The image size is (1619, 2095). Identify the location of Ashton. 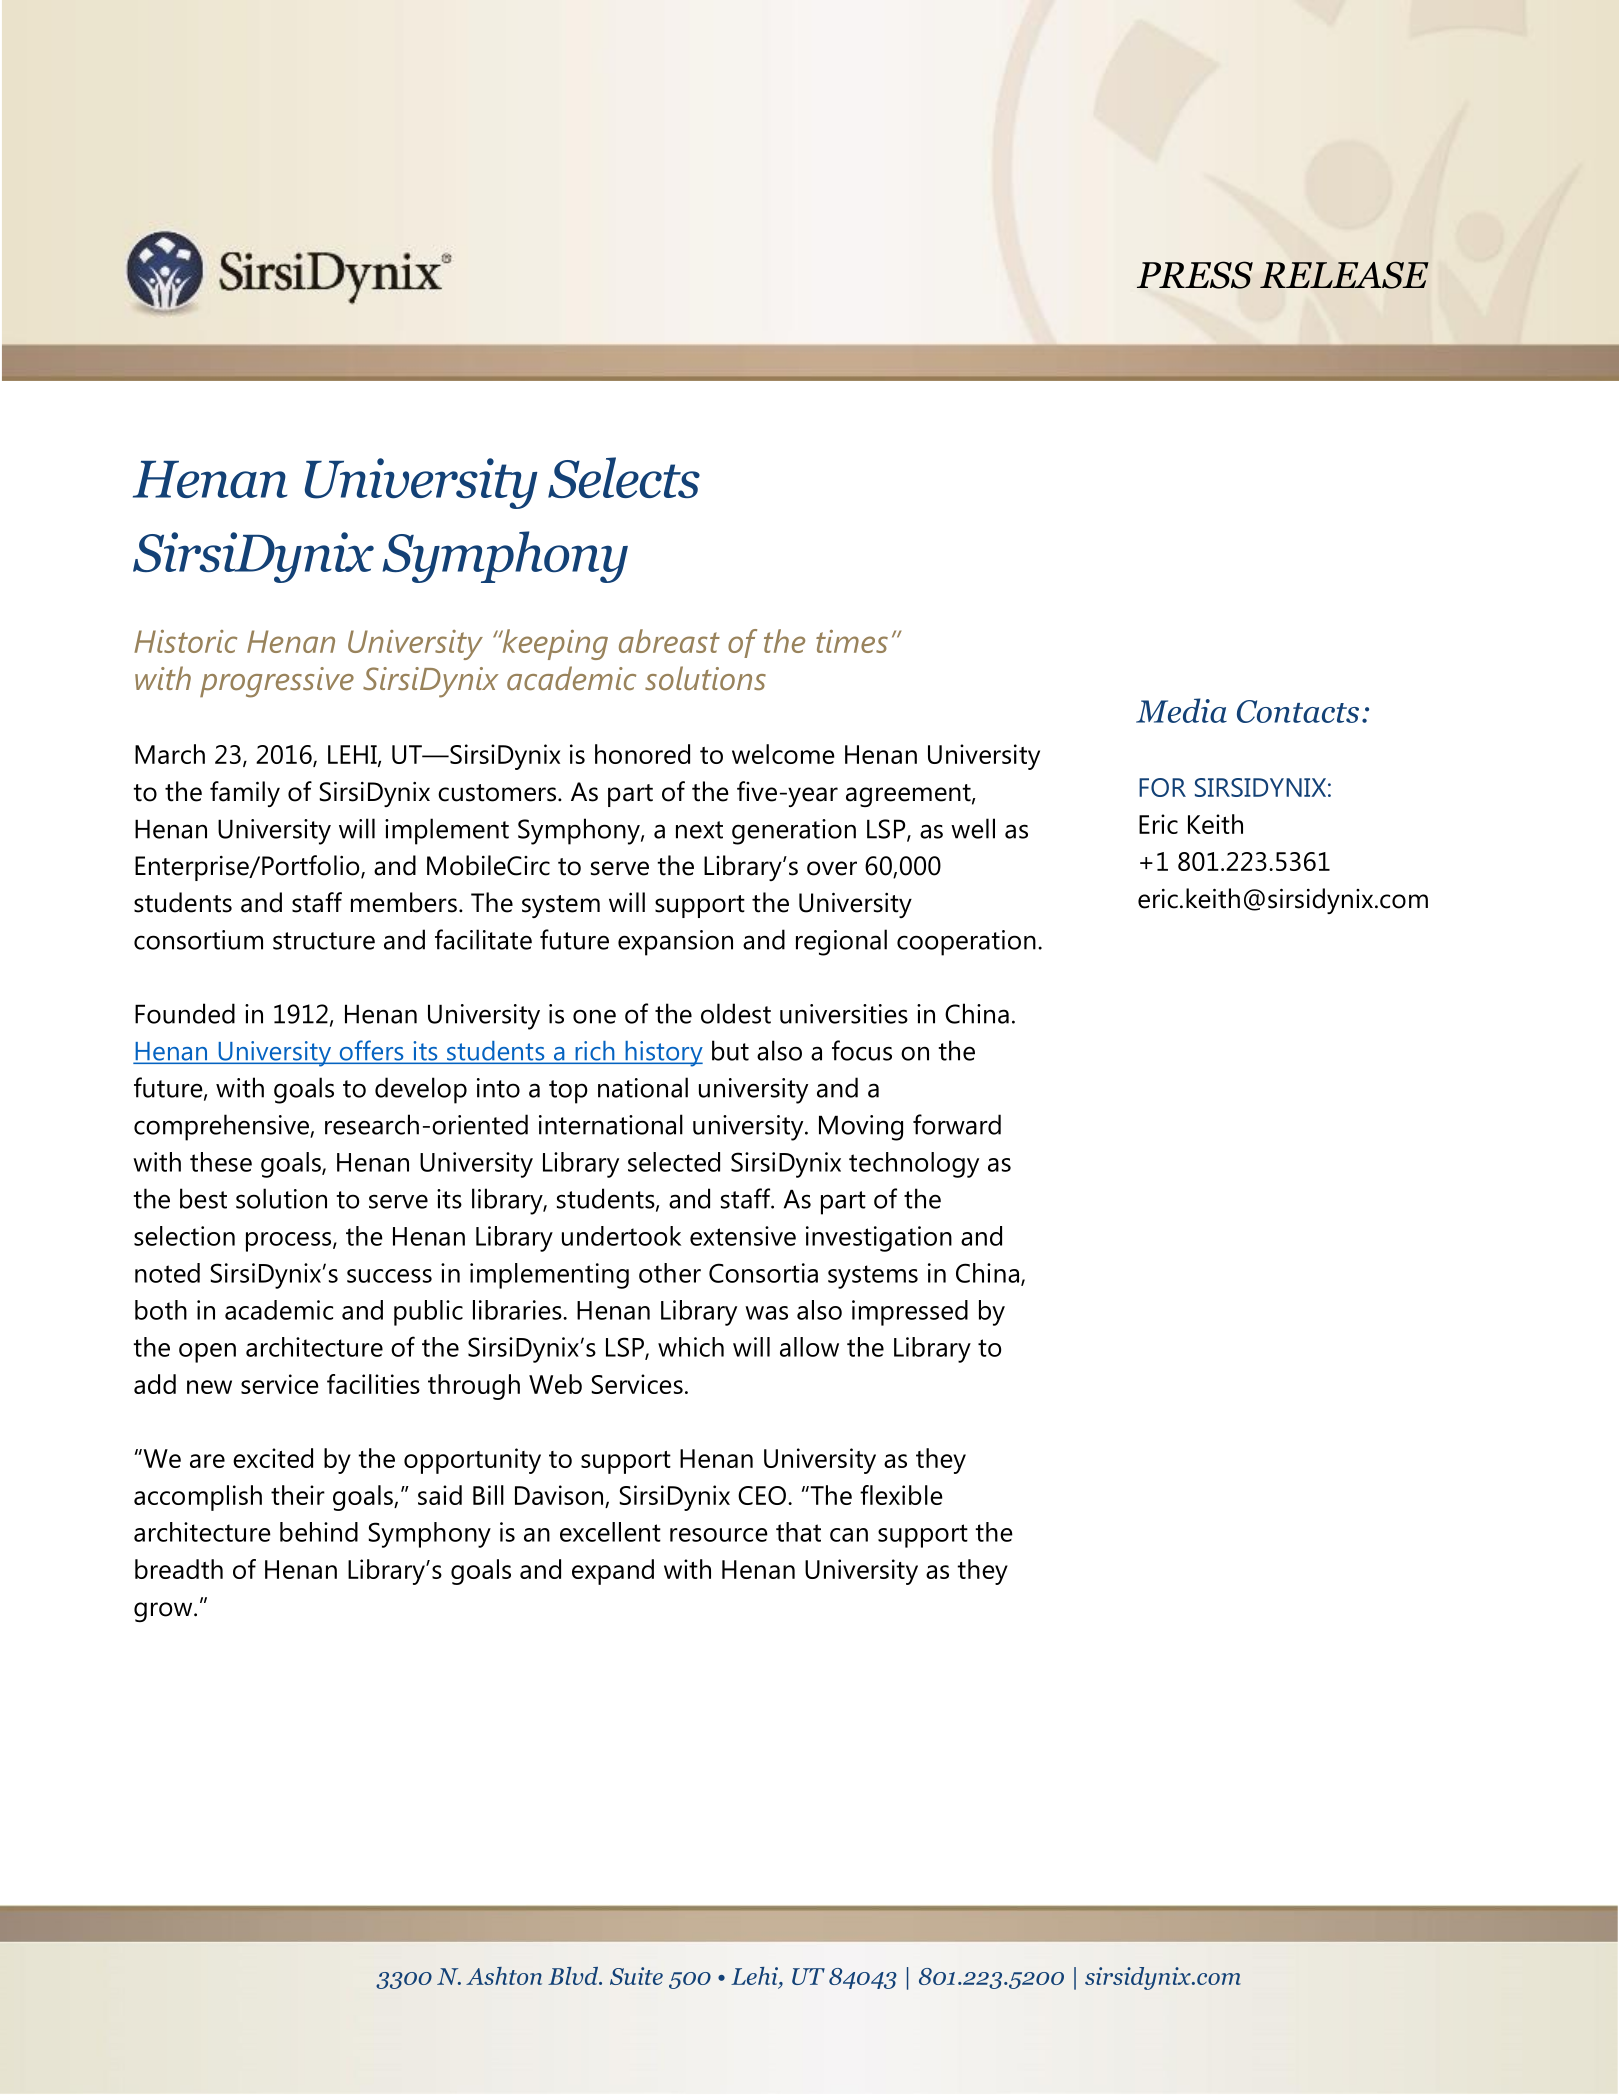
(504, 1976).
